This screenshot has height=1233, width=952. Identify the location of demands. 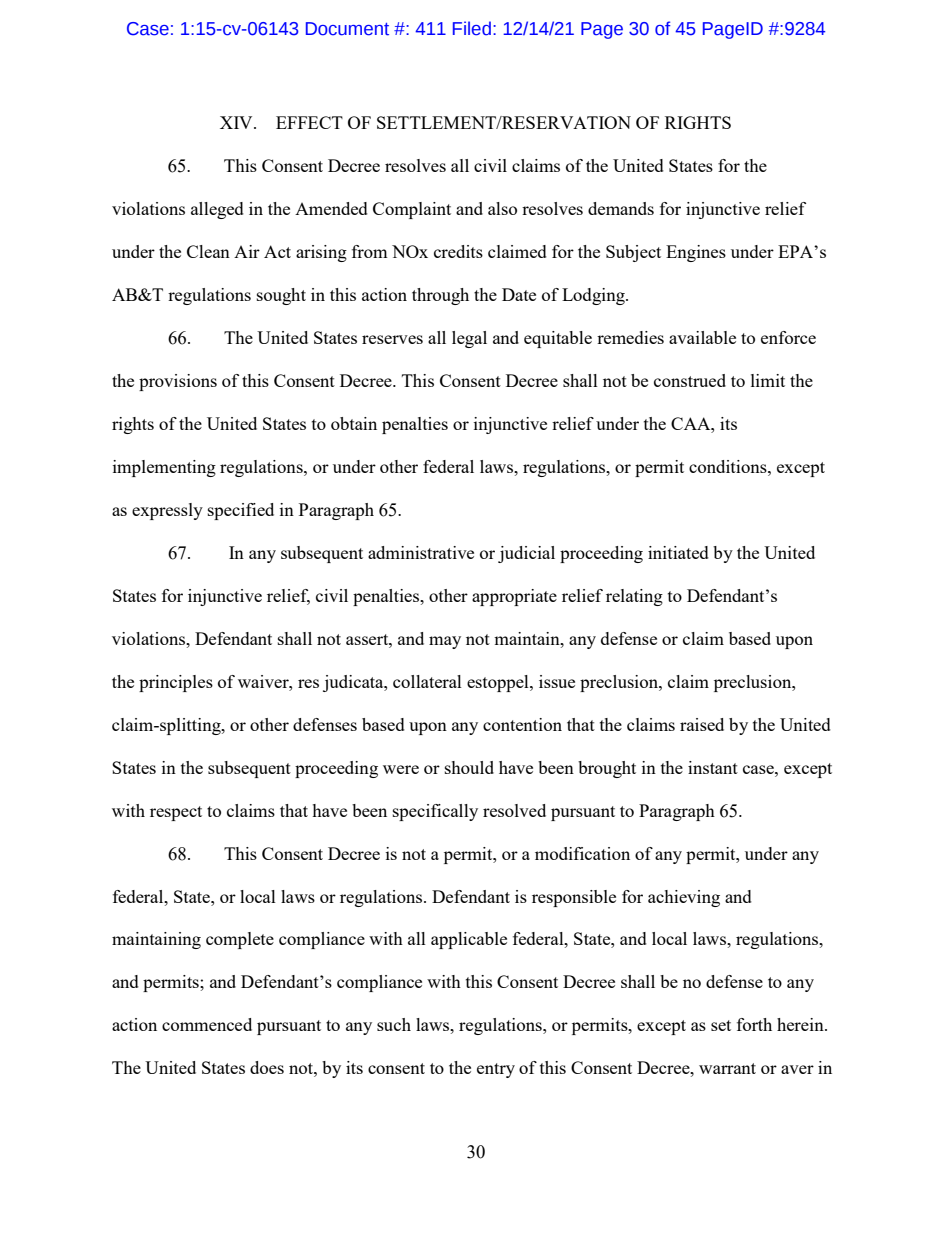
(621, 208).
